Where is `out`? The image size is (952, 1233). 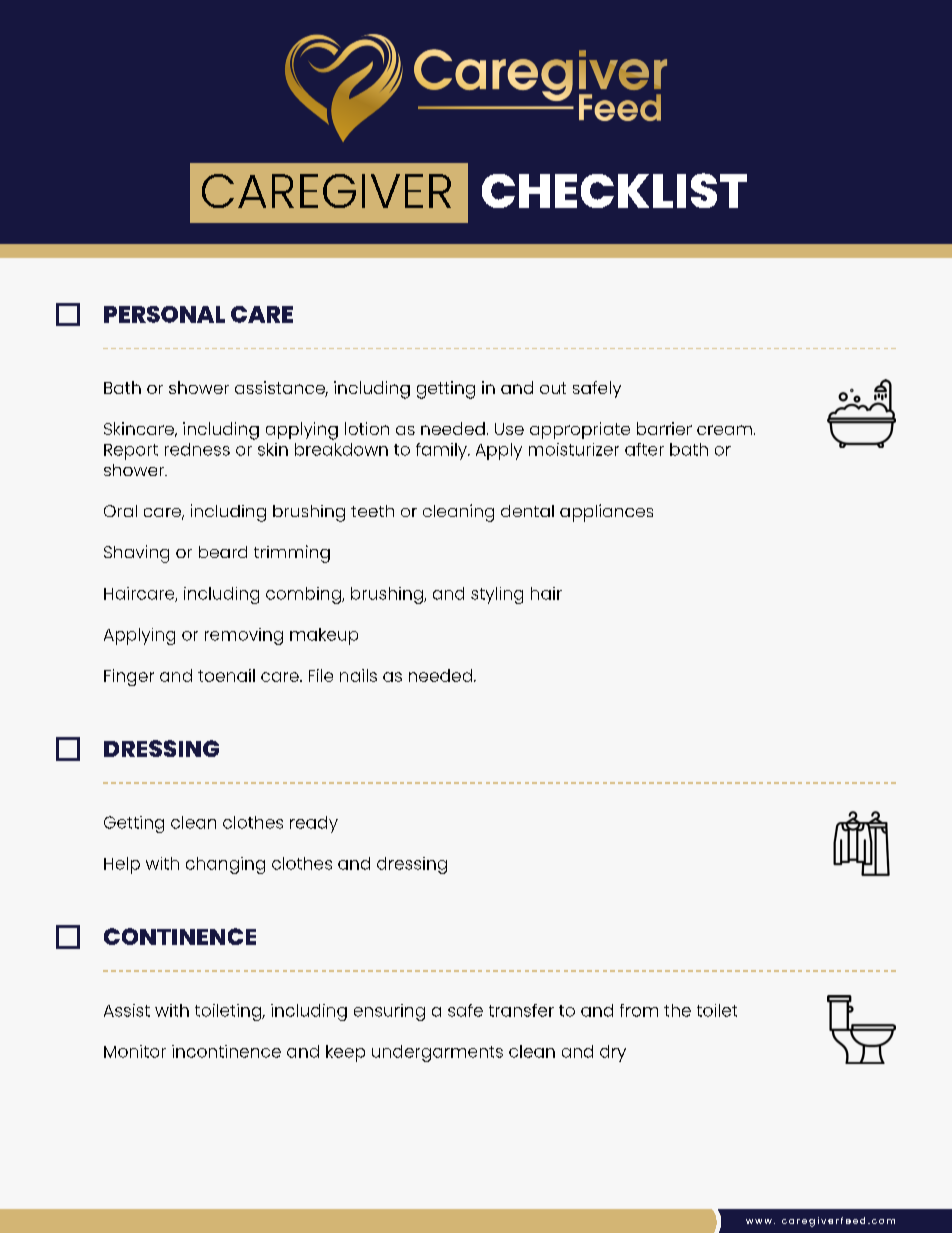
out is located at coordinates (553, 388).
